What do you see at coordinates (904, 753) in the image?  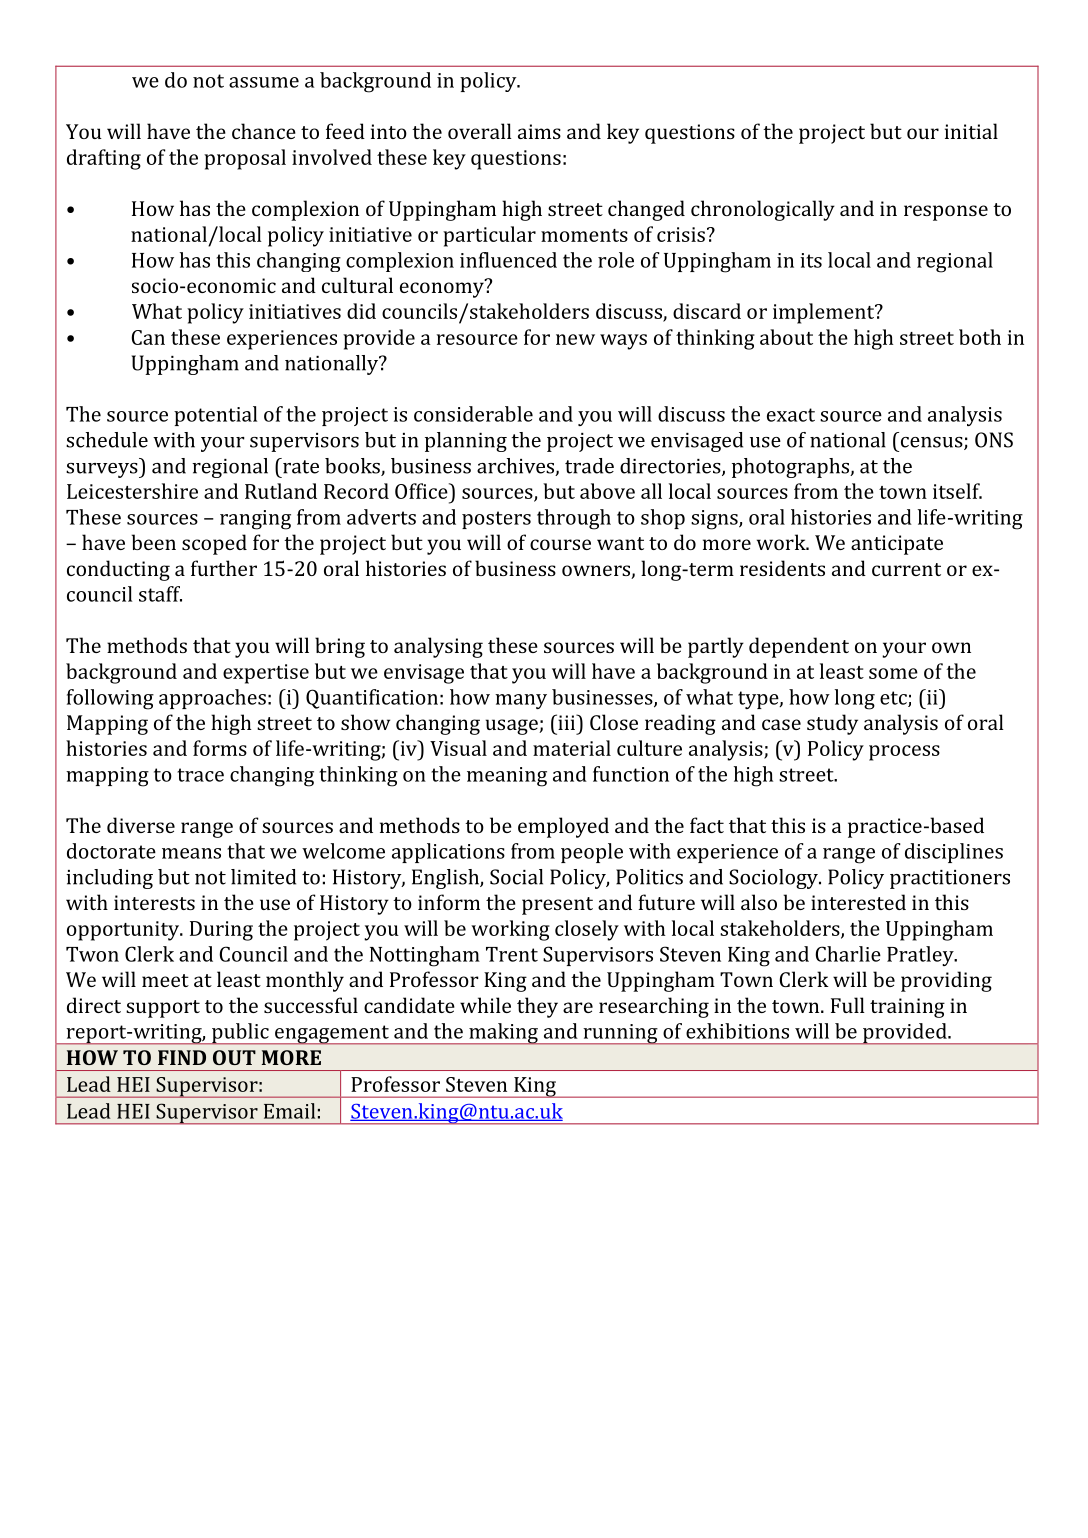 I see `process` at bounding box center [904, 753].
